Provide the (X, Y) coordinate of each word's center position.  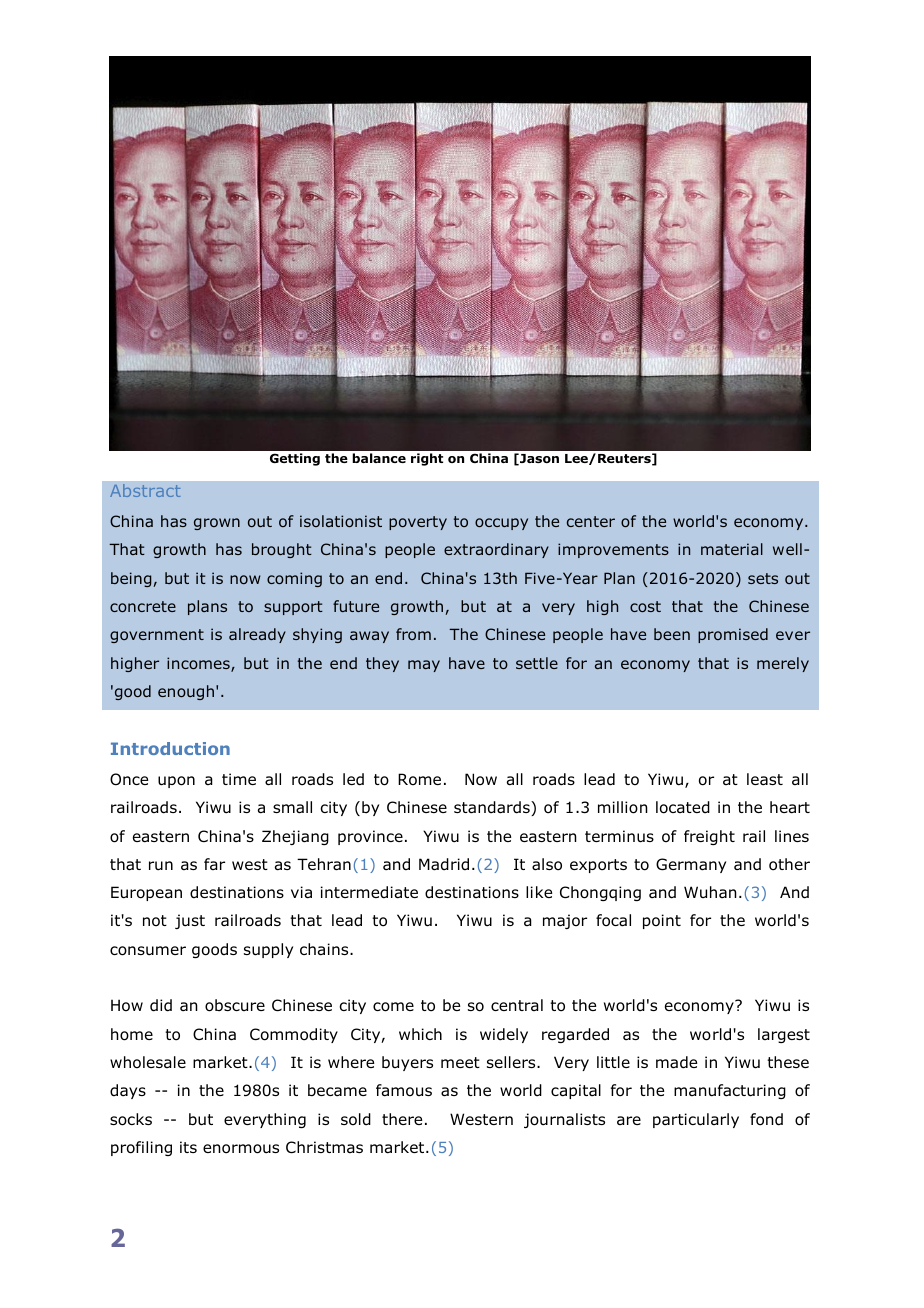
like (539, 892)
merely (783, 664)
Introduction (170, 748)
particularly (696, 1120)
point (662, 921)
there (402, 1119)
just (190, 921)
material (732, 549)
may (424, 666)
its (188, 1147)
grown (217, 524)
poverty (418, 523)
